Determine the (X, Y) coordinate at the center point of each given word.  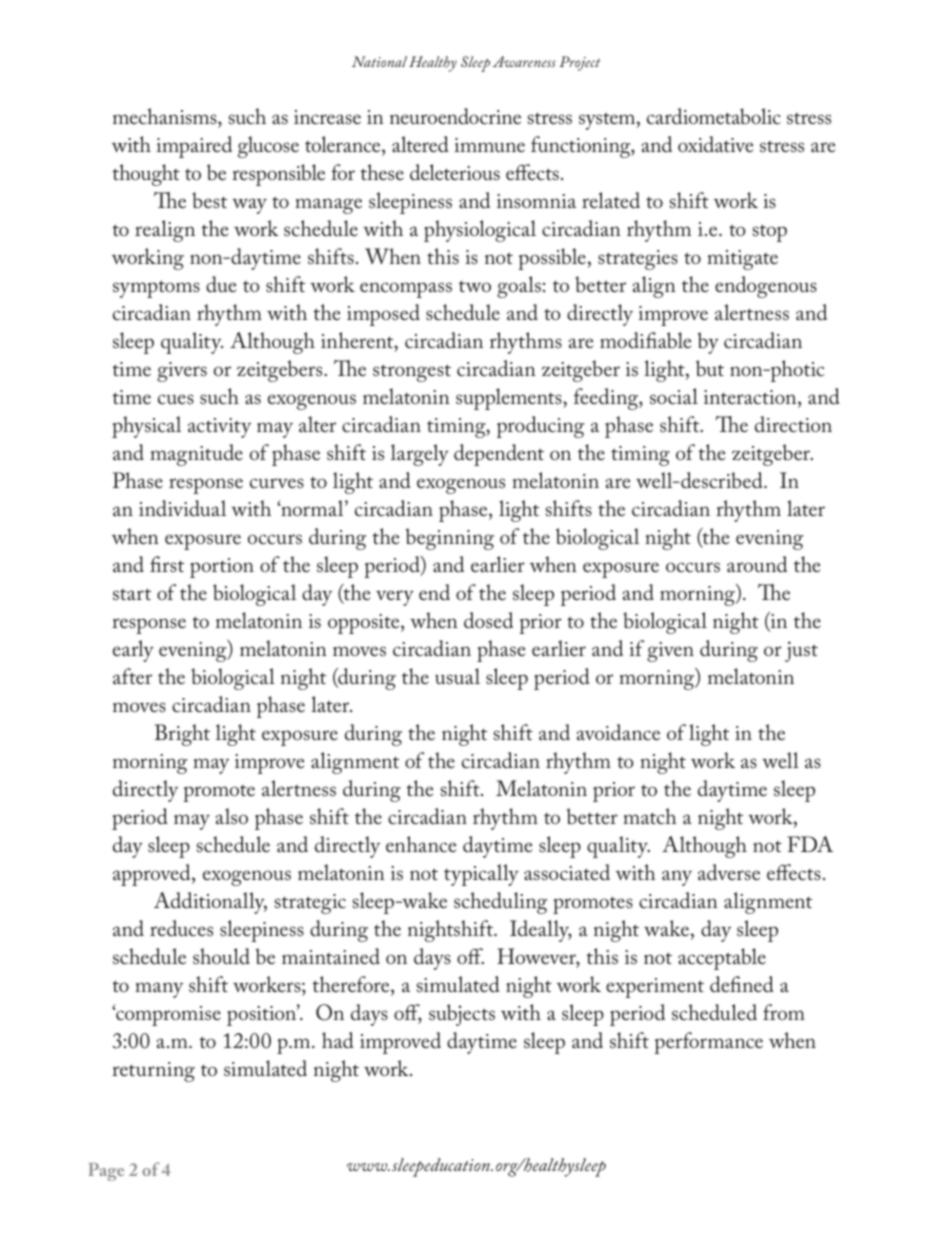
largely (420, 455)
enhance (421, 844)
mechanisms (166, 116)
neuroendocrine (455, 116)
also (231, 816)
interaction (751, 397)
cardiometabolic (714, 116)
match (650, 816)
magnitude (196, 455)
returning (153, 1072)
